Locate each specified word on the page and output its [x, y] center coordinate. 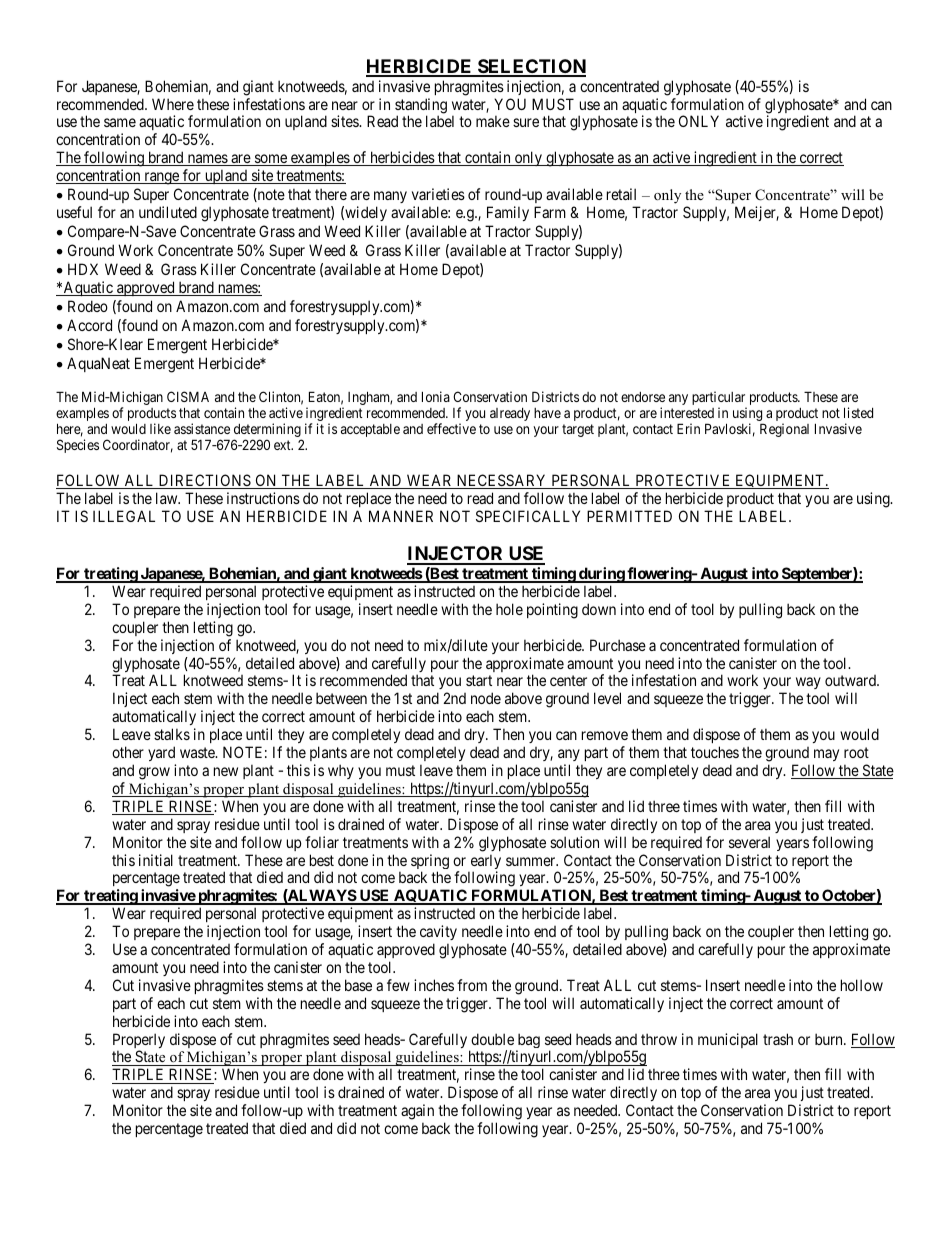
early [484, 863]
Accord [89, 325]
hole [509, 609]
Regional [784, 430]
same [120, 122]
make [493, 121]
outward [851, 680]
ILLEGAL [124, 516]
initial [156, 860]
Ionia [436, 396]
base [358, 985]
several [749, 842]
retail [621, 194]
